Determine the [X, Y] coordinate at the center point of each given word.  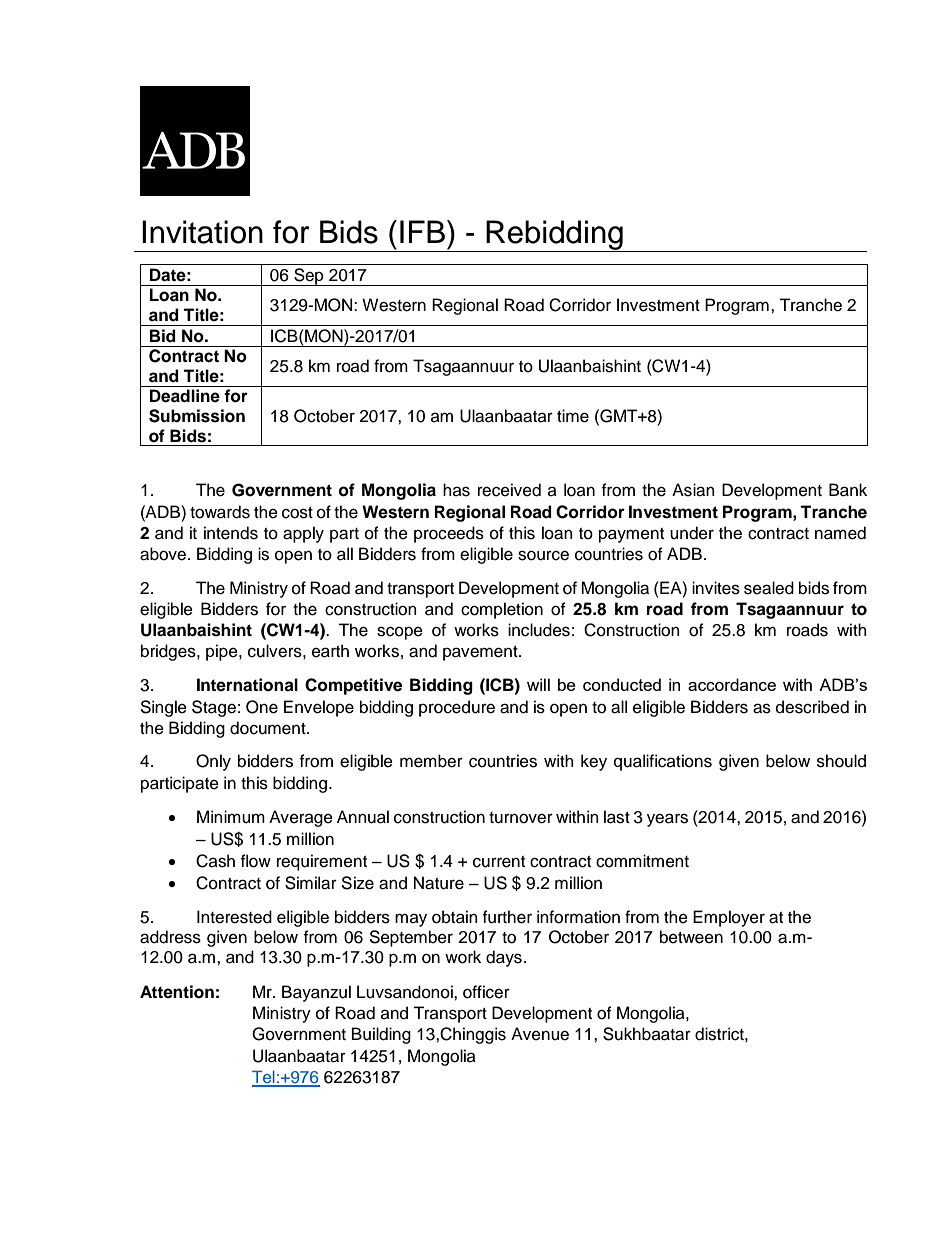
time [573, 416]
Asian [693, 490]
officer [486, 992]
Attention [177, 992]
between [691, 937]
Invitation [202, 232]
